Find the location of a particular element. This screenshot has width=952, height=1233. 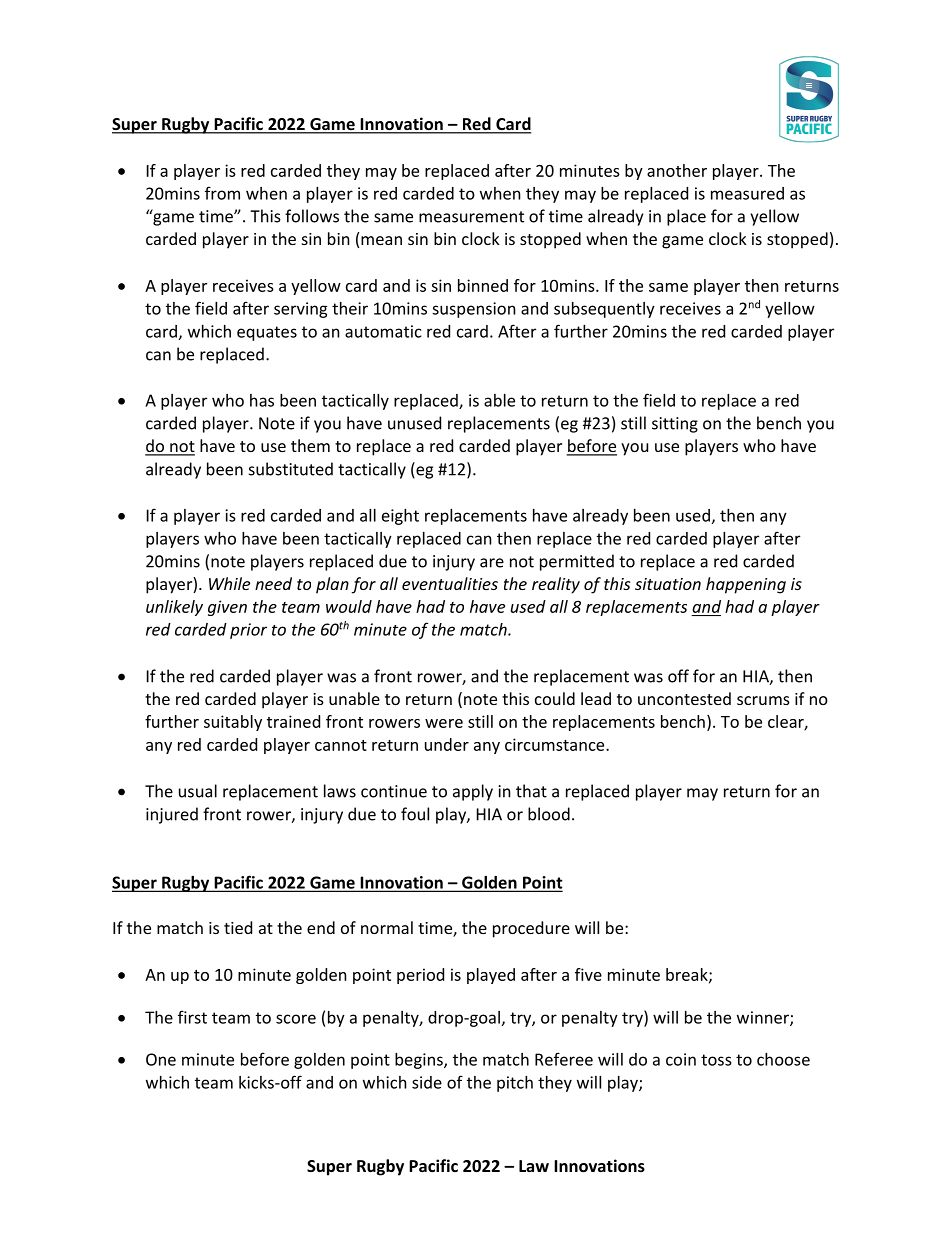

first is located at coordinates (192, 1017).
